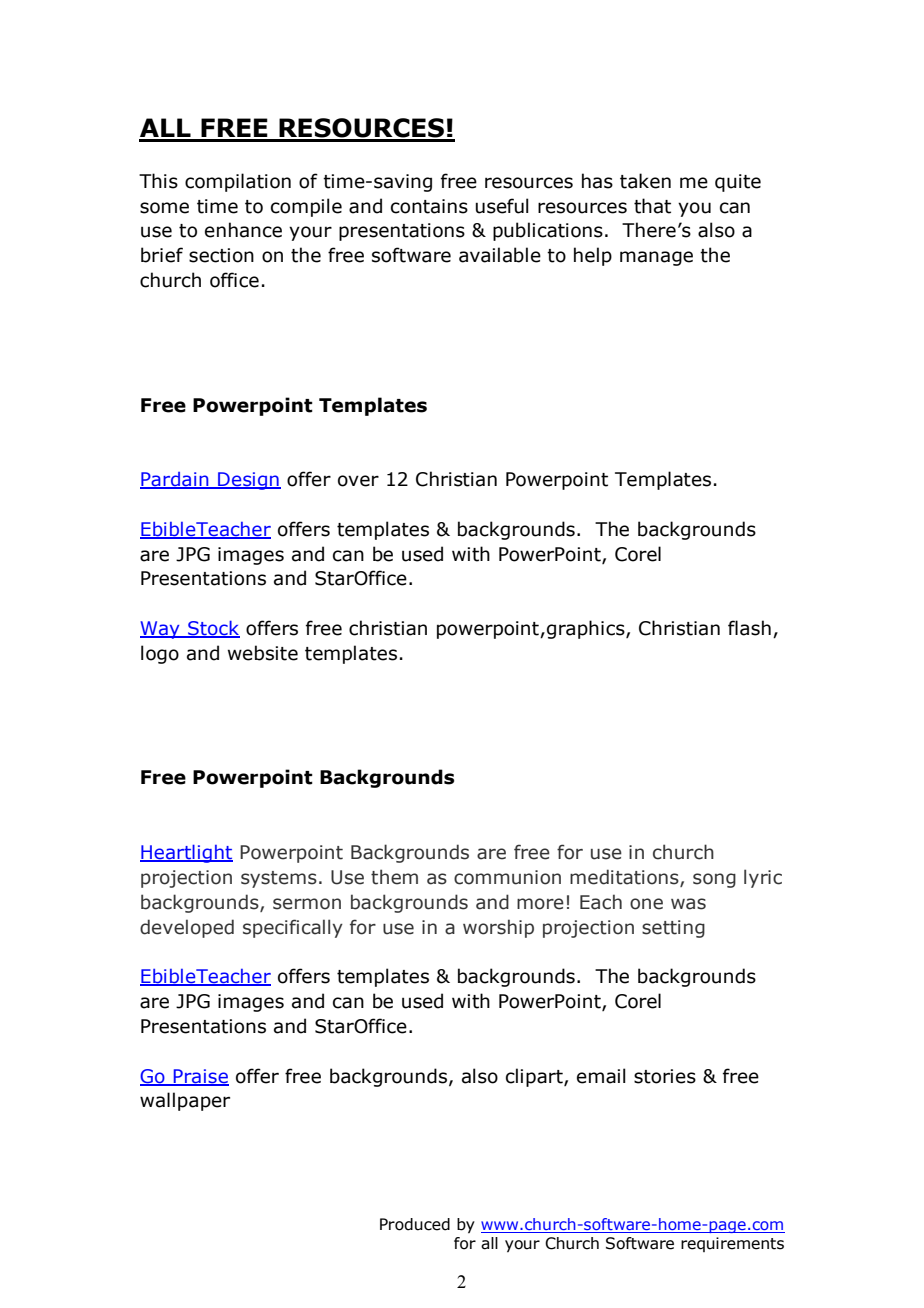 Image resolution: width=924 pixels, height=1308 pixels. Describe the element at coordinates (243, 230) in the image. I see `enhance` at that location.
